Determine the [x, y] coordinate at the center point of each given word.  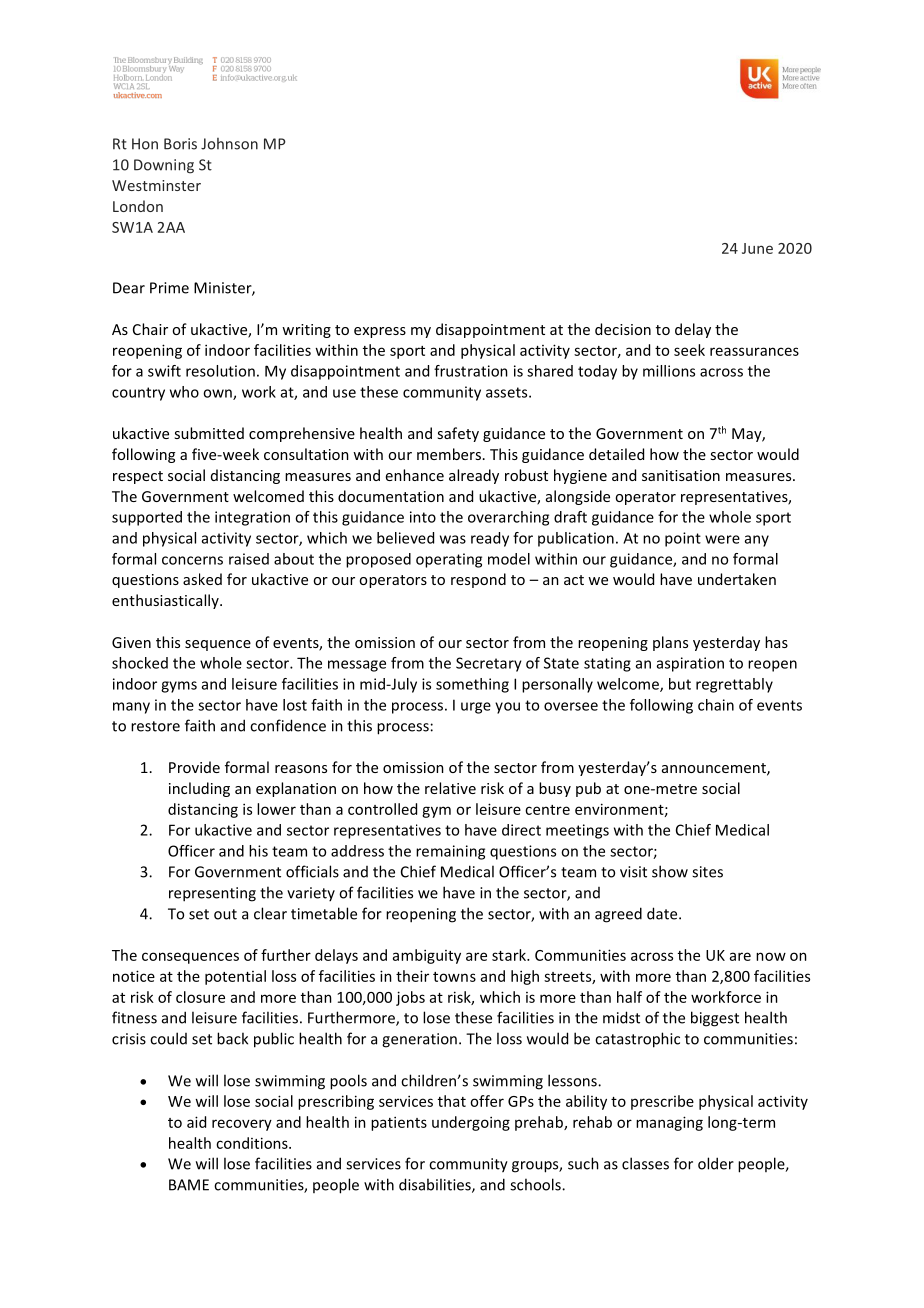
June [757, 248]
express [380, 332]
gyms [179, 687]
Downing [164, 166]
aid [196, 1122]
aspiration [690, 664]
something [472, 685]
